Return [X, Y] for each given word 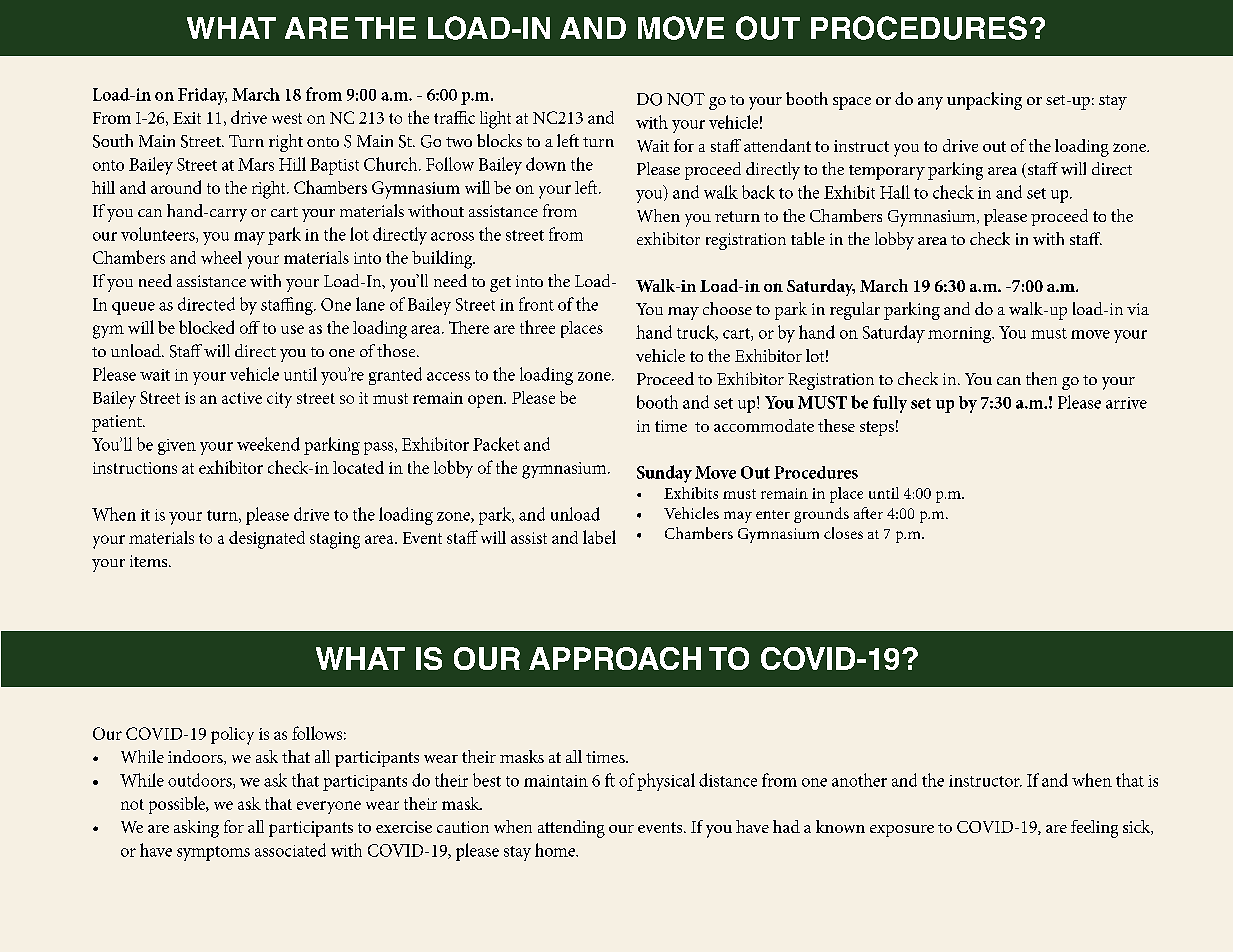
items [150, 561]
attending [571, 829]
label [599, 537]
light [495, 120]
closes [843, 533]
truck [697, 333]
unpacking [984, 101]
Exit [187, 118]
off [250, 327]
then [1041, 378]
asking [196, 829]
